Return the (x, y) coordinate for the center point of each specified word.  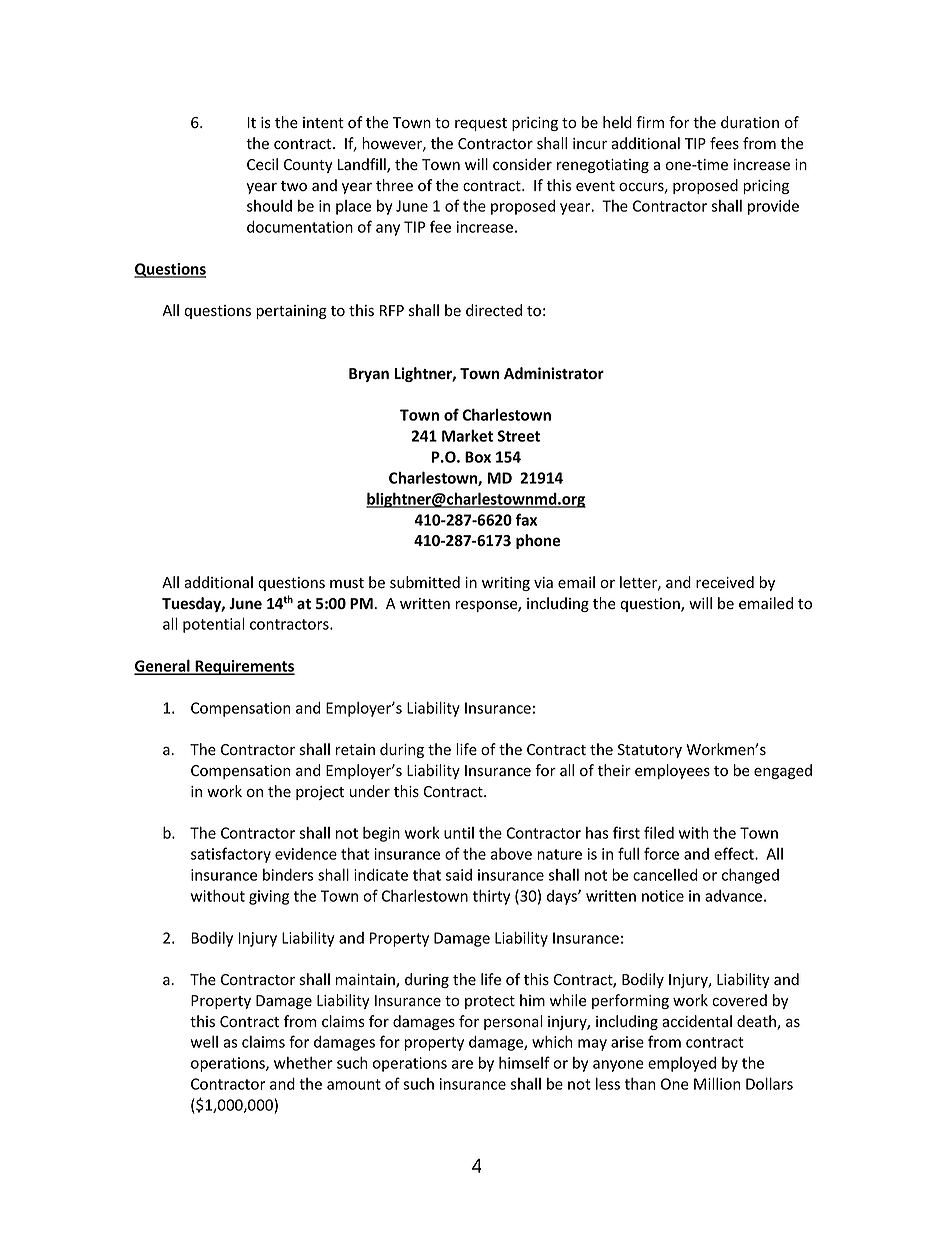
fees (724, 143)
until (459, 833)
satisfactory (231, 855)
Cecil (262, 164)
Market (467, 435)
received (725, 582)
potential (214, 625)
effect (735, 853)
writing (506, 584)
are (462, 1064)
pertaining (291, 312)
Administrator (554, 373)
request (481, 124)
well (204, 1042)
